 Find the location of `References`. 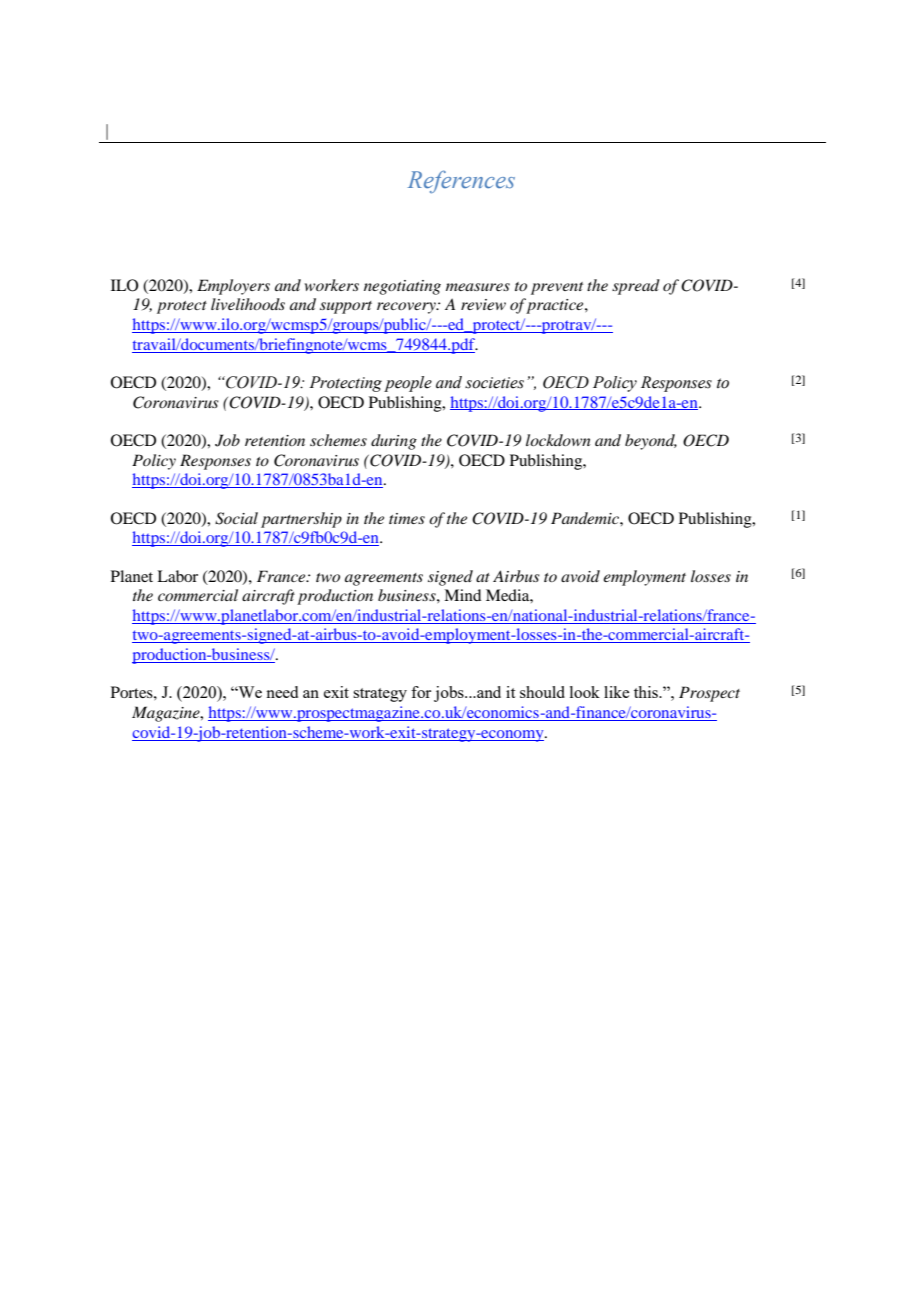

References is located at coordinates (461, 181).
